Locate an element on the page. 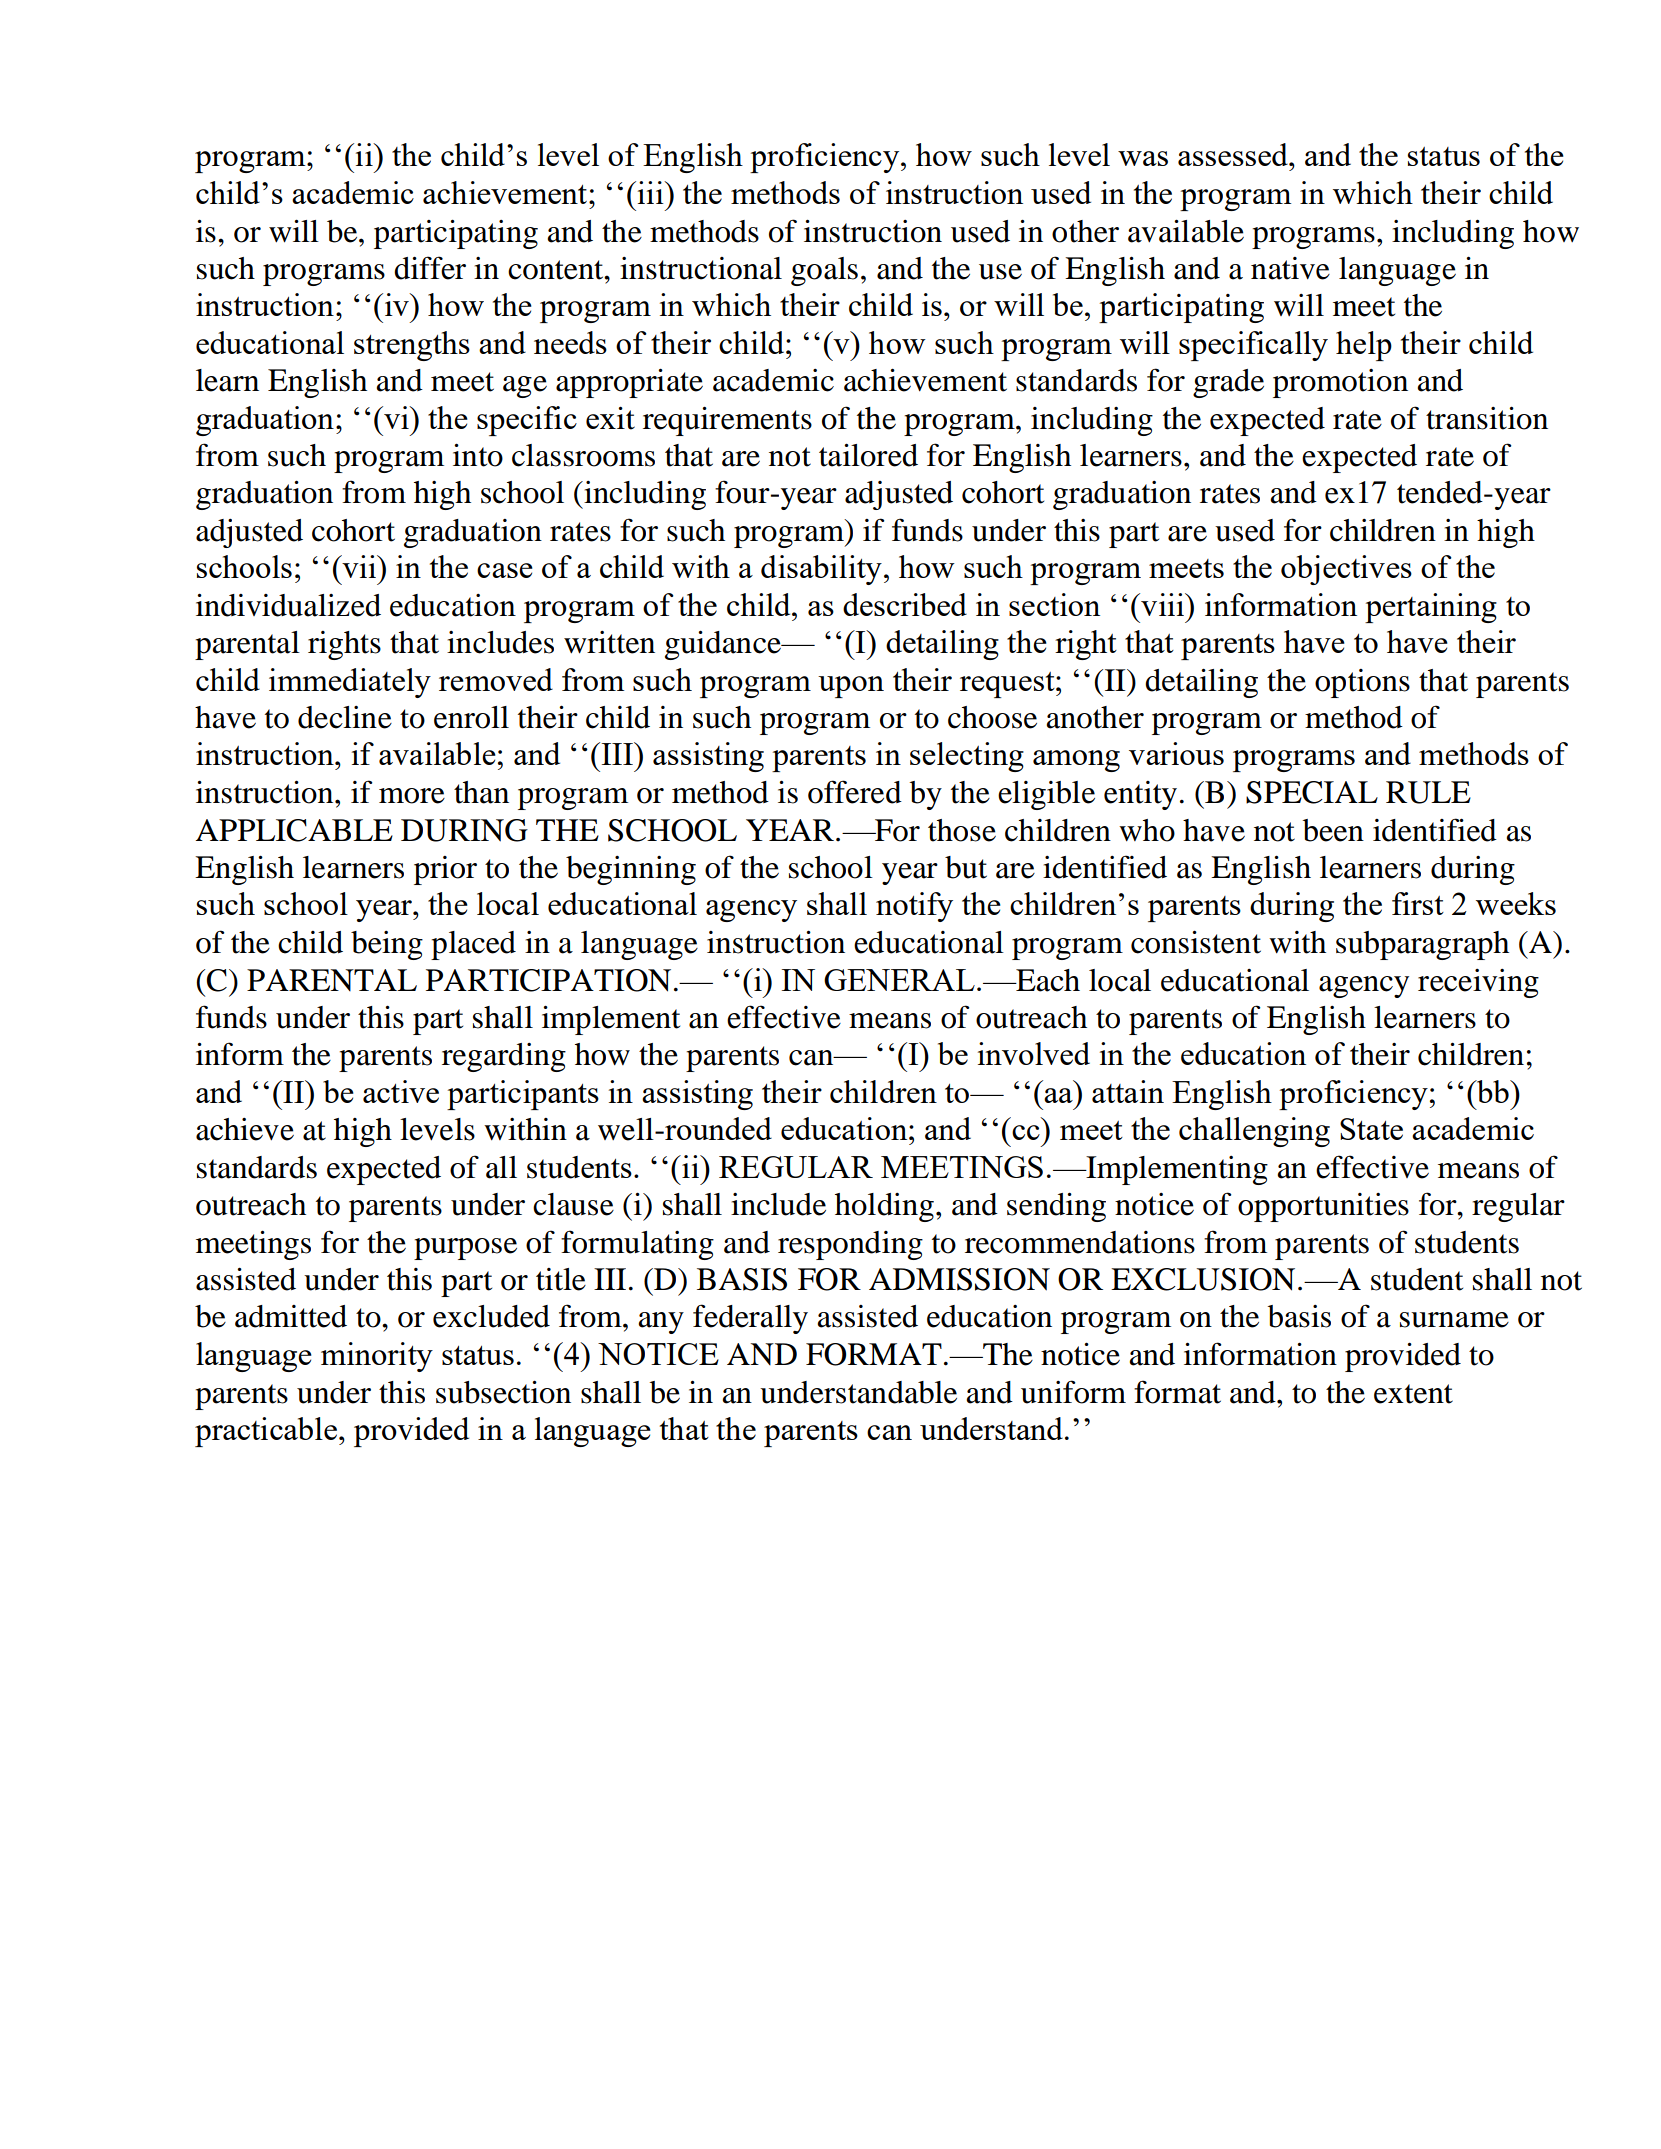 The height and width of the page is (2149, 1661). minority is located at coordinates (377, 1357).
